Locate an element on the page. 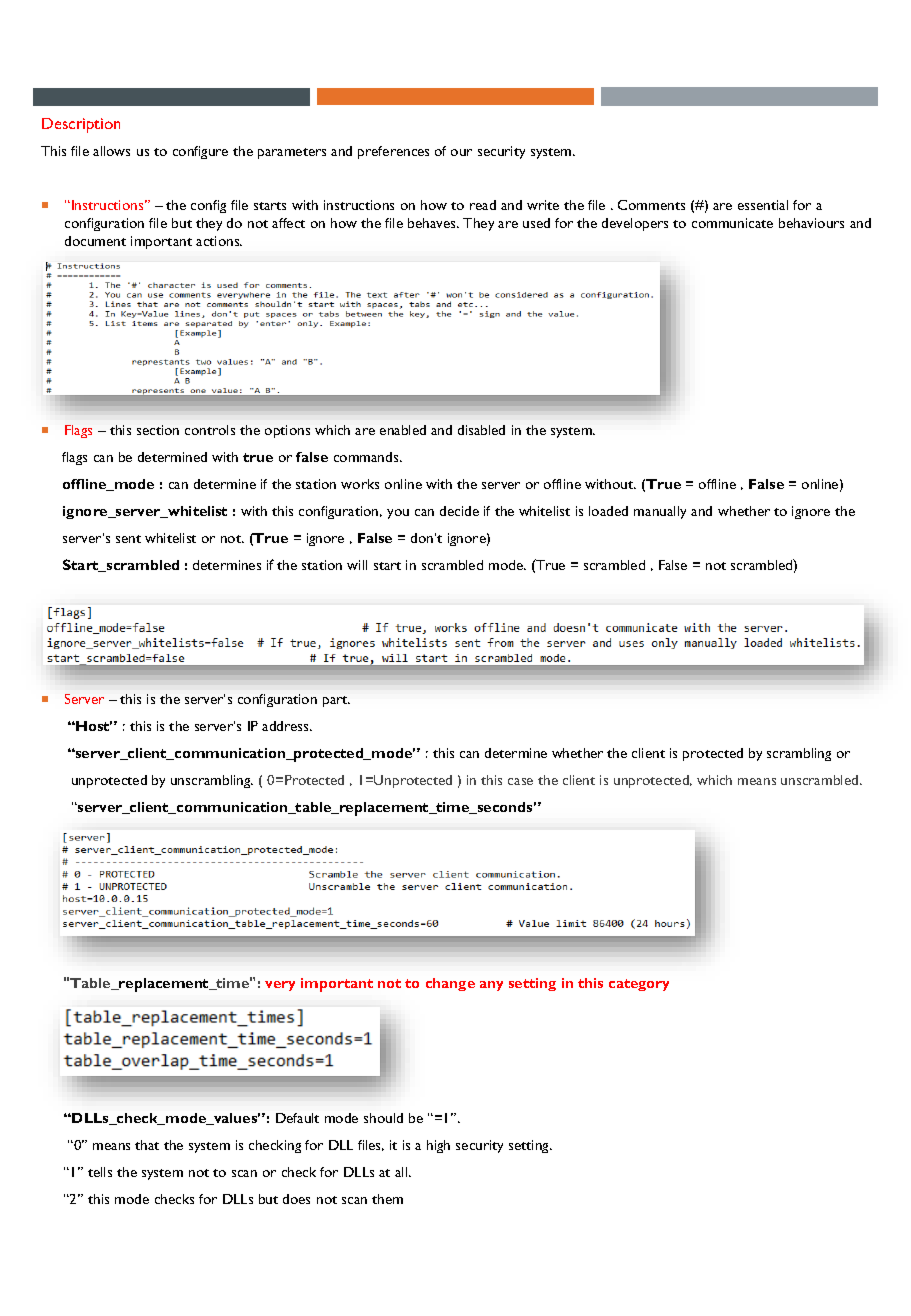 This image has width=911, height=1316. high is located at coordinates (438, 1146).
